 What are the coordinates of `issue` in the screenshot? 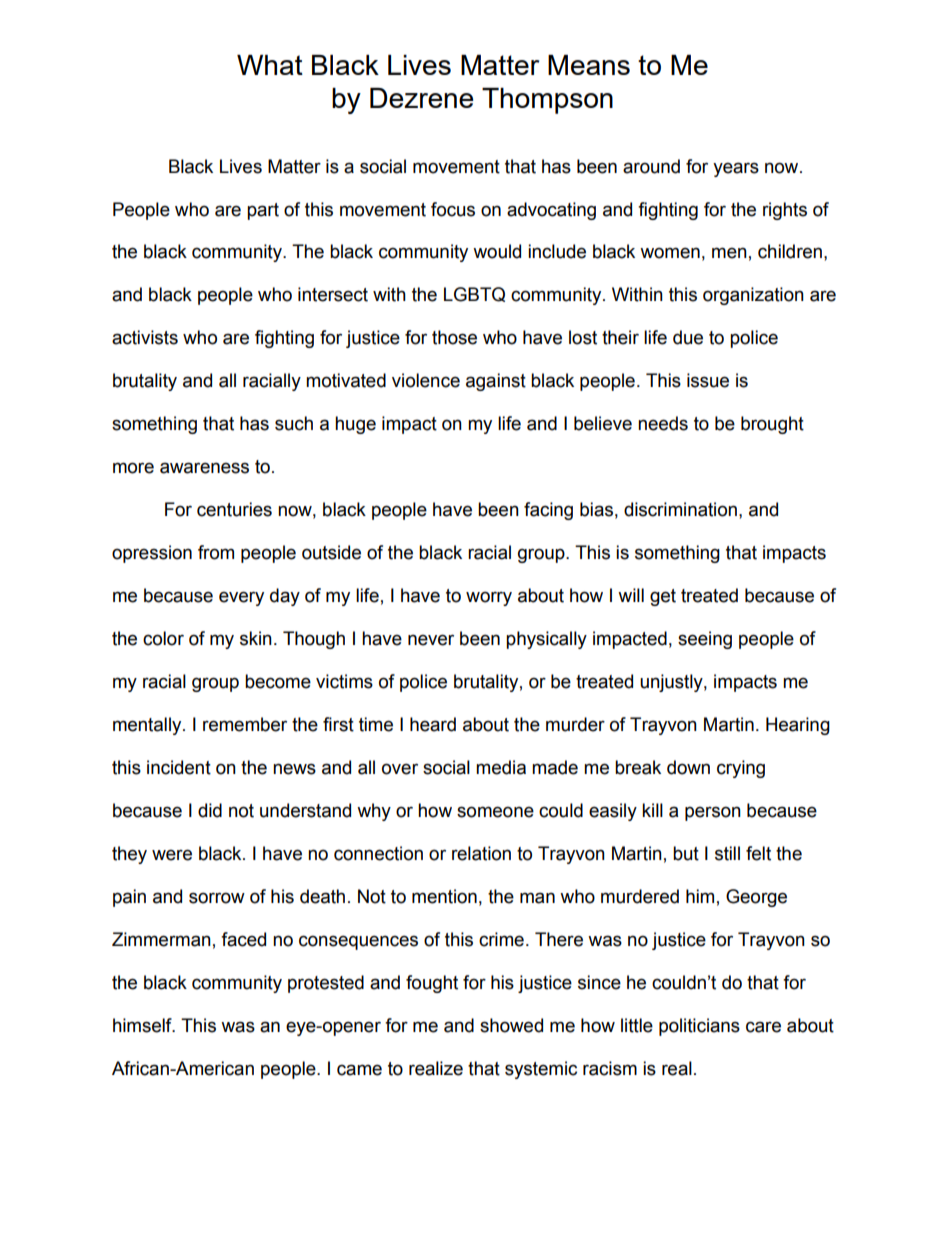 It's located at (708, 380).
